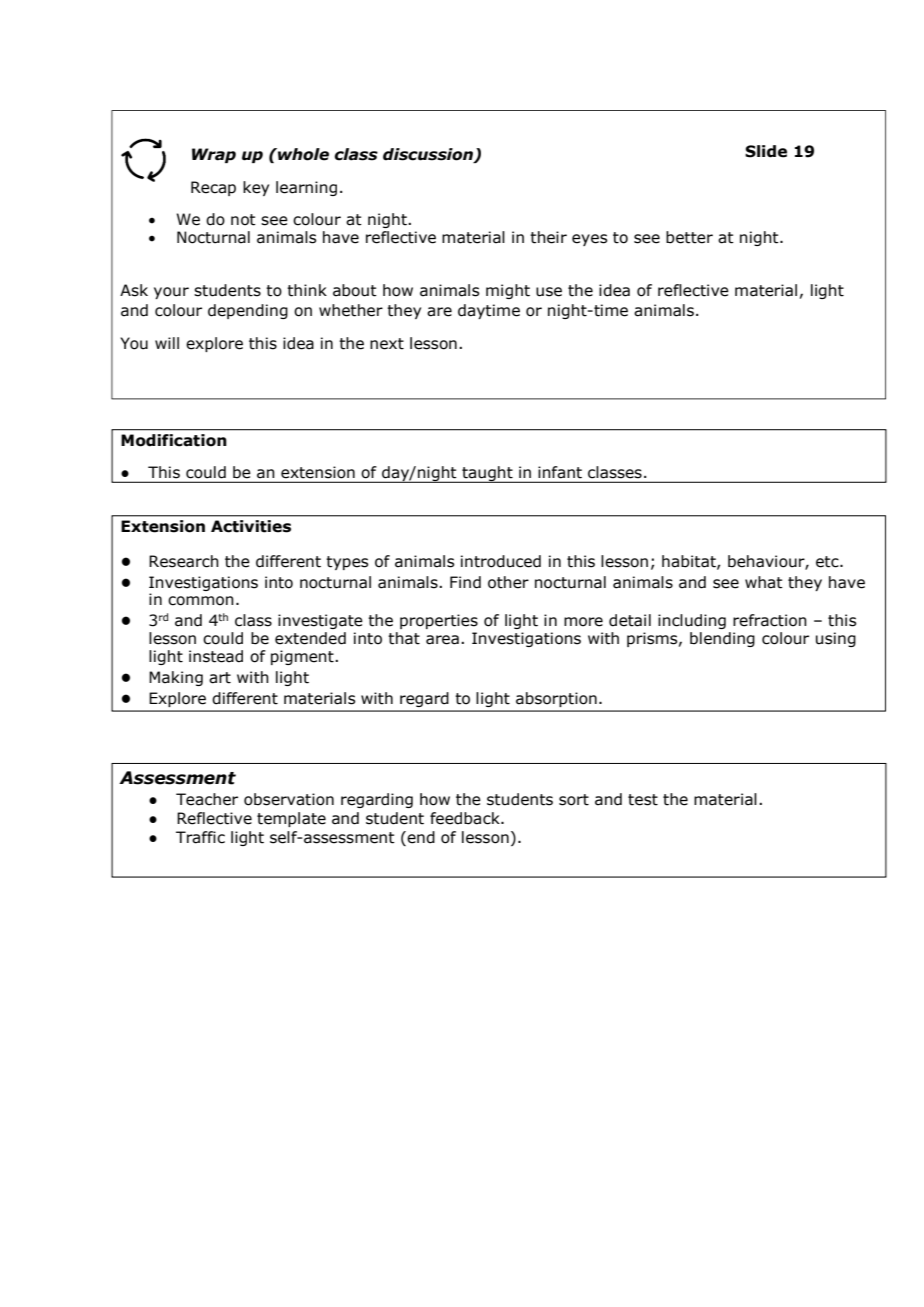 The width and height of the screenshot is (924, 1307). I want to click on might, so click(508, 291).
